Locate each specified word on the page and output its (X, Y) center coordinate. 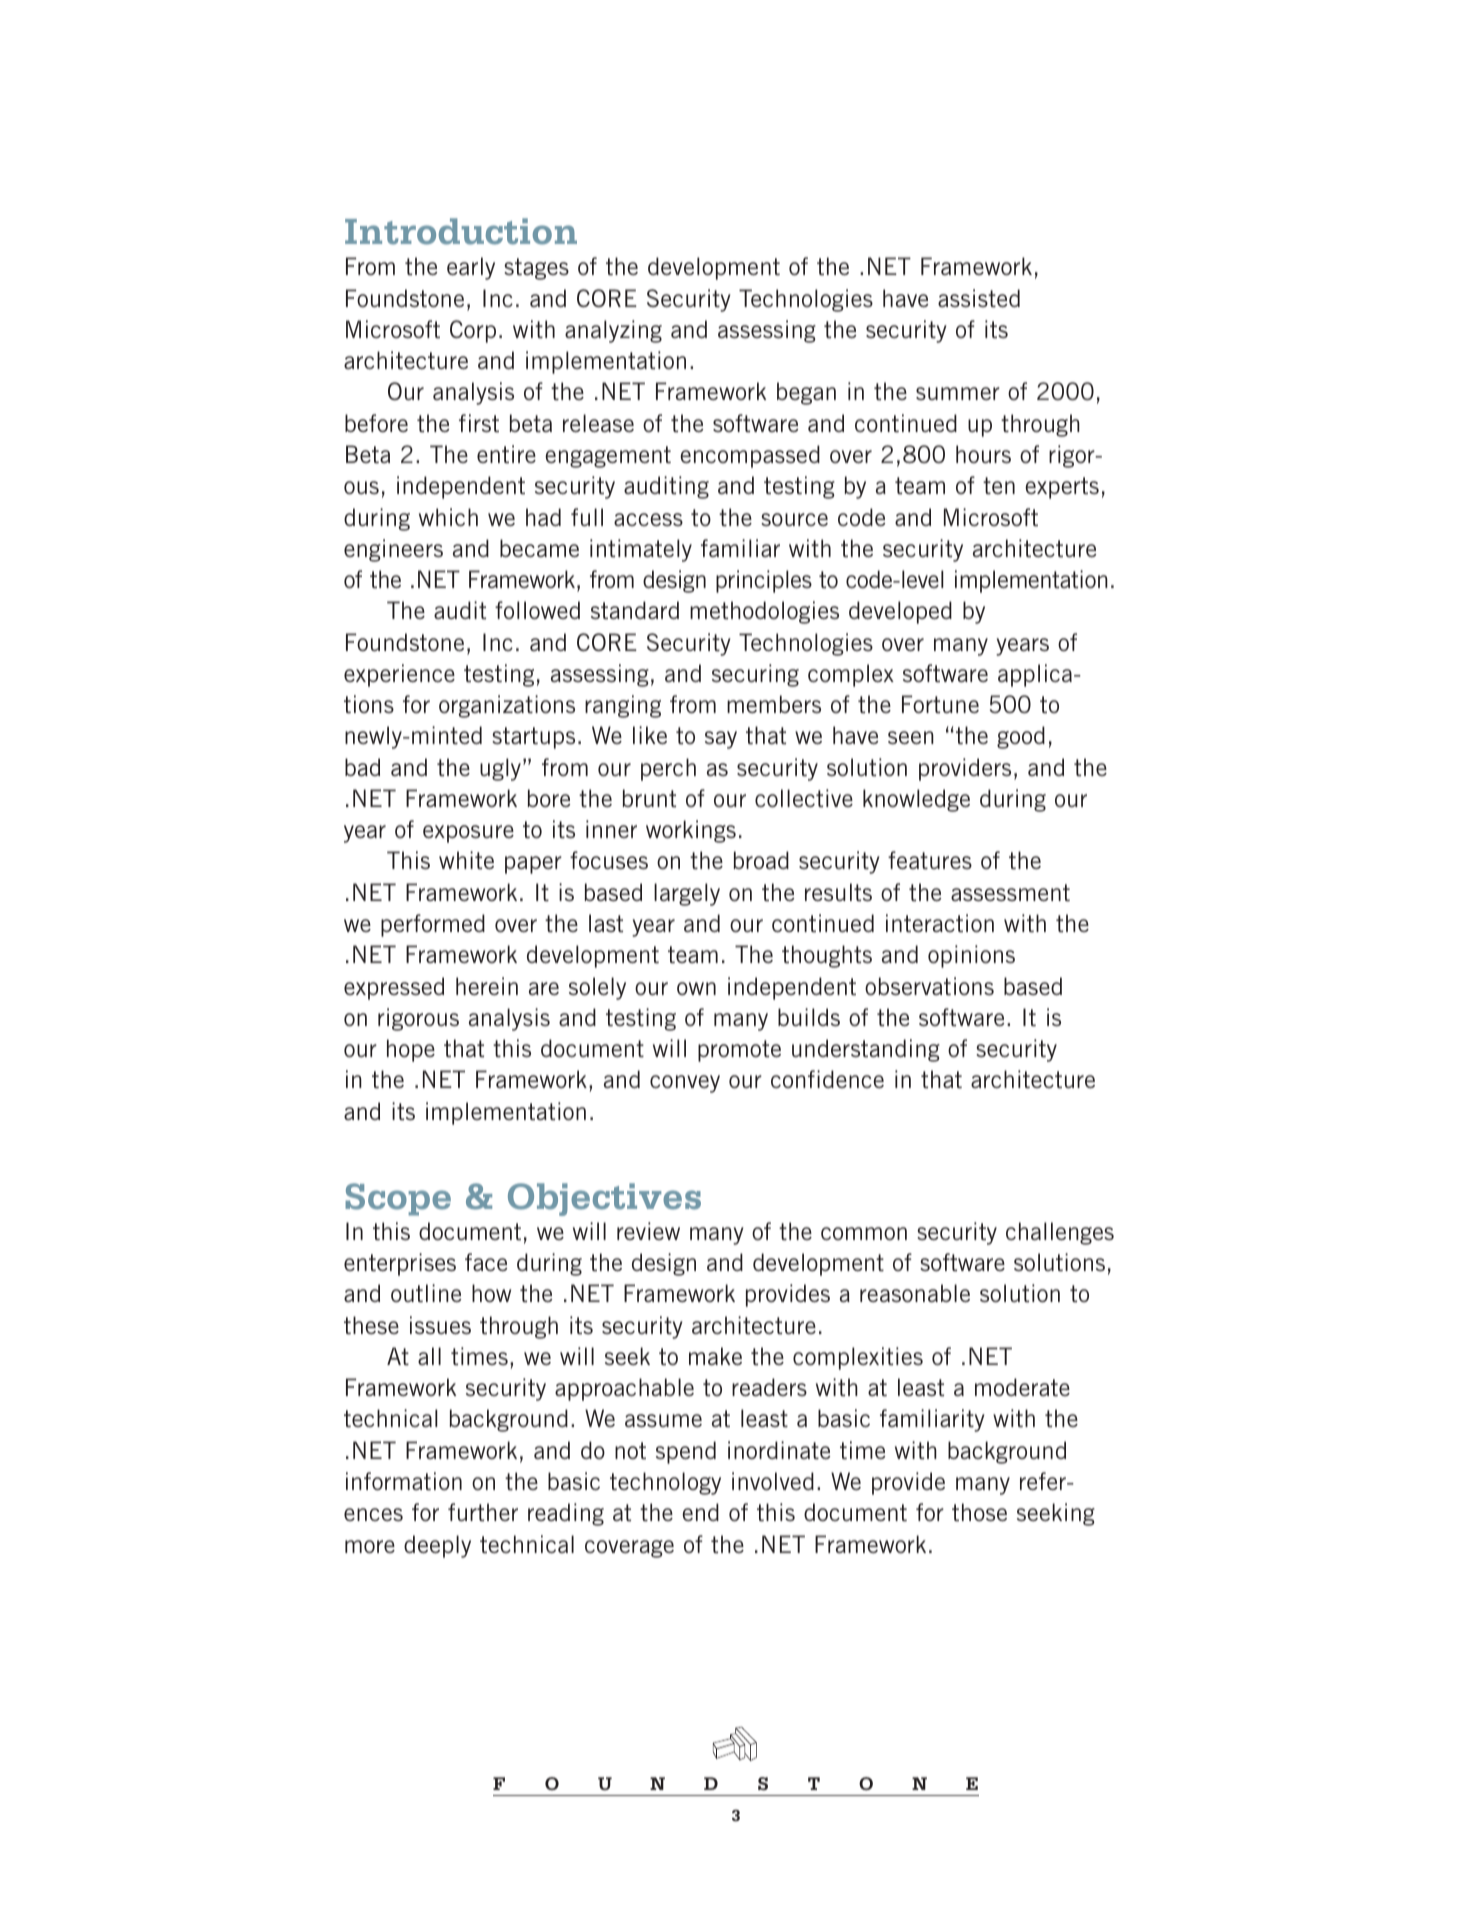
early (471, 268)
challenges (1060, 1233)
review (648, 1231)
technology (665, 1483)
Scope (398, 1199)
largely (687, 894)
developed (900, 612)
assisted (979, 298)
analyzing (613, 331)
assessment (1010, 893)
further (483, 1512)
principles (764, 581)
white (466, 860)
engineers (393, 550)
